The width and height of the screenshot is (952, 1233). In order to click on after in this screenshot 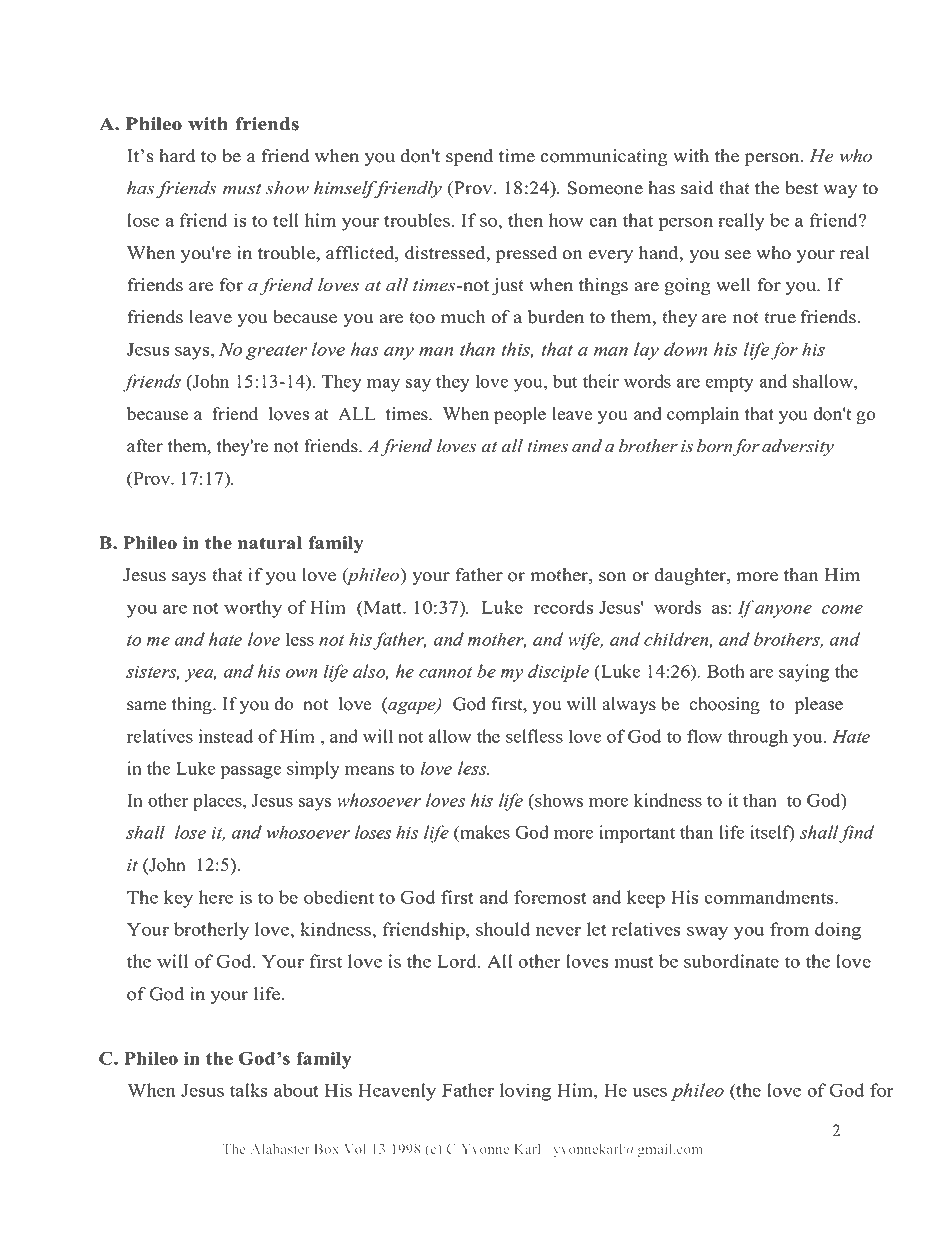, I will do `click(145, 446)`.
